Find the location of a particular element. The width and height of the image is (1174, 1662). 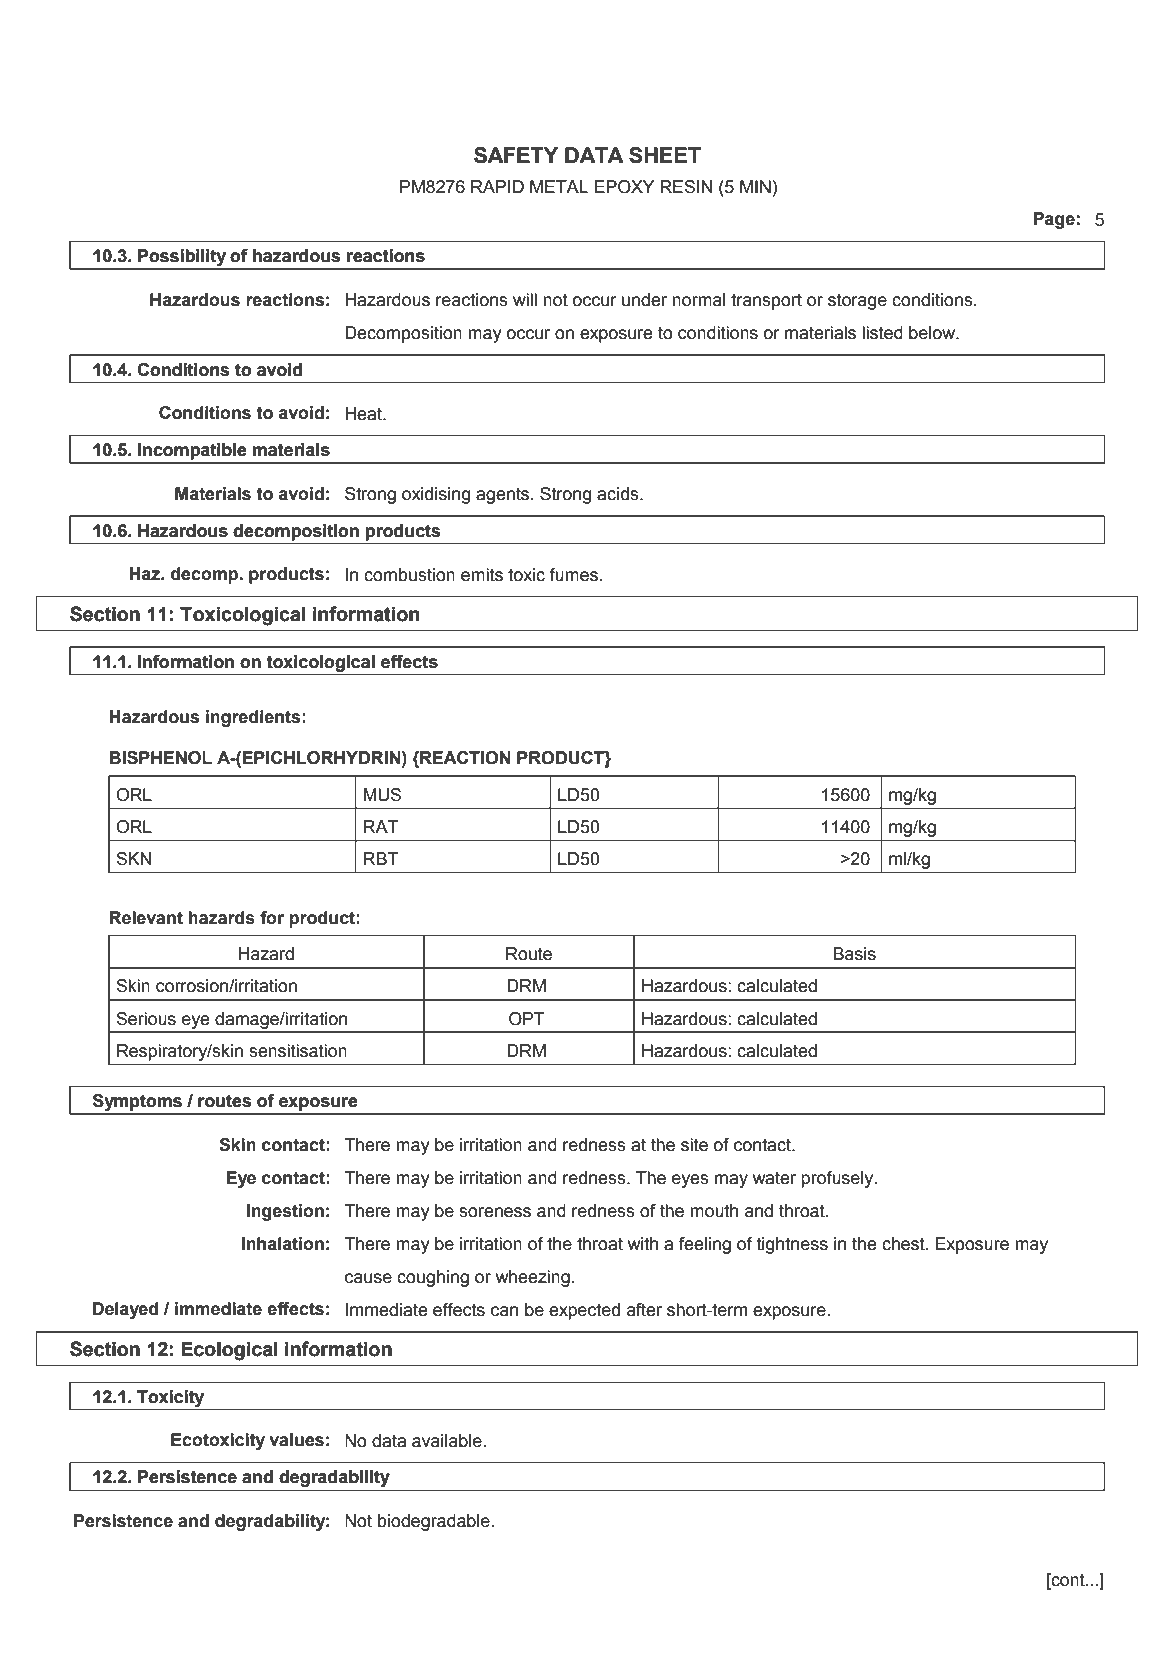

METAL is located at coordinates (559, 186).
